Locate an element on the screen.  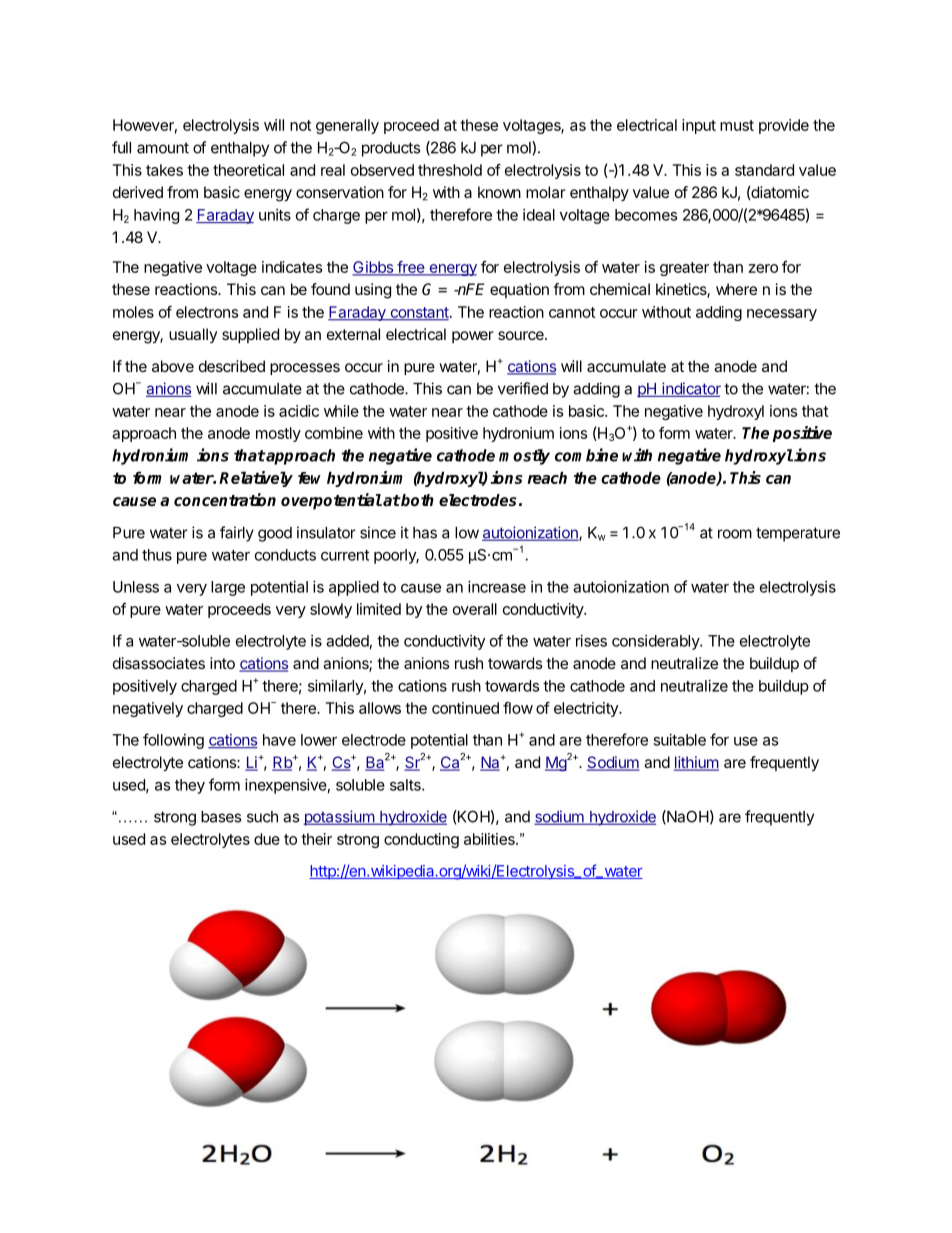
abilities is located at coordinates (490, 839).
